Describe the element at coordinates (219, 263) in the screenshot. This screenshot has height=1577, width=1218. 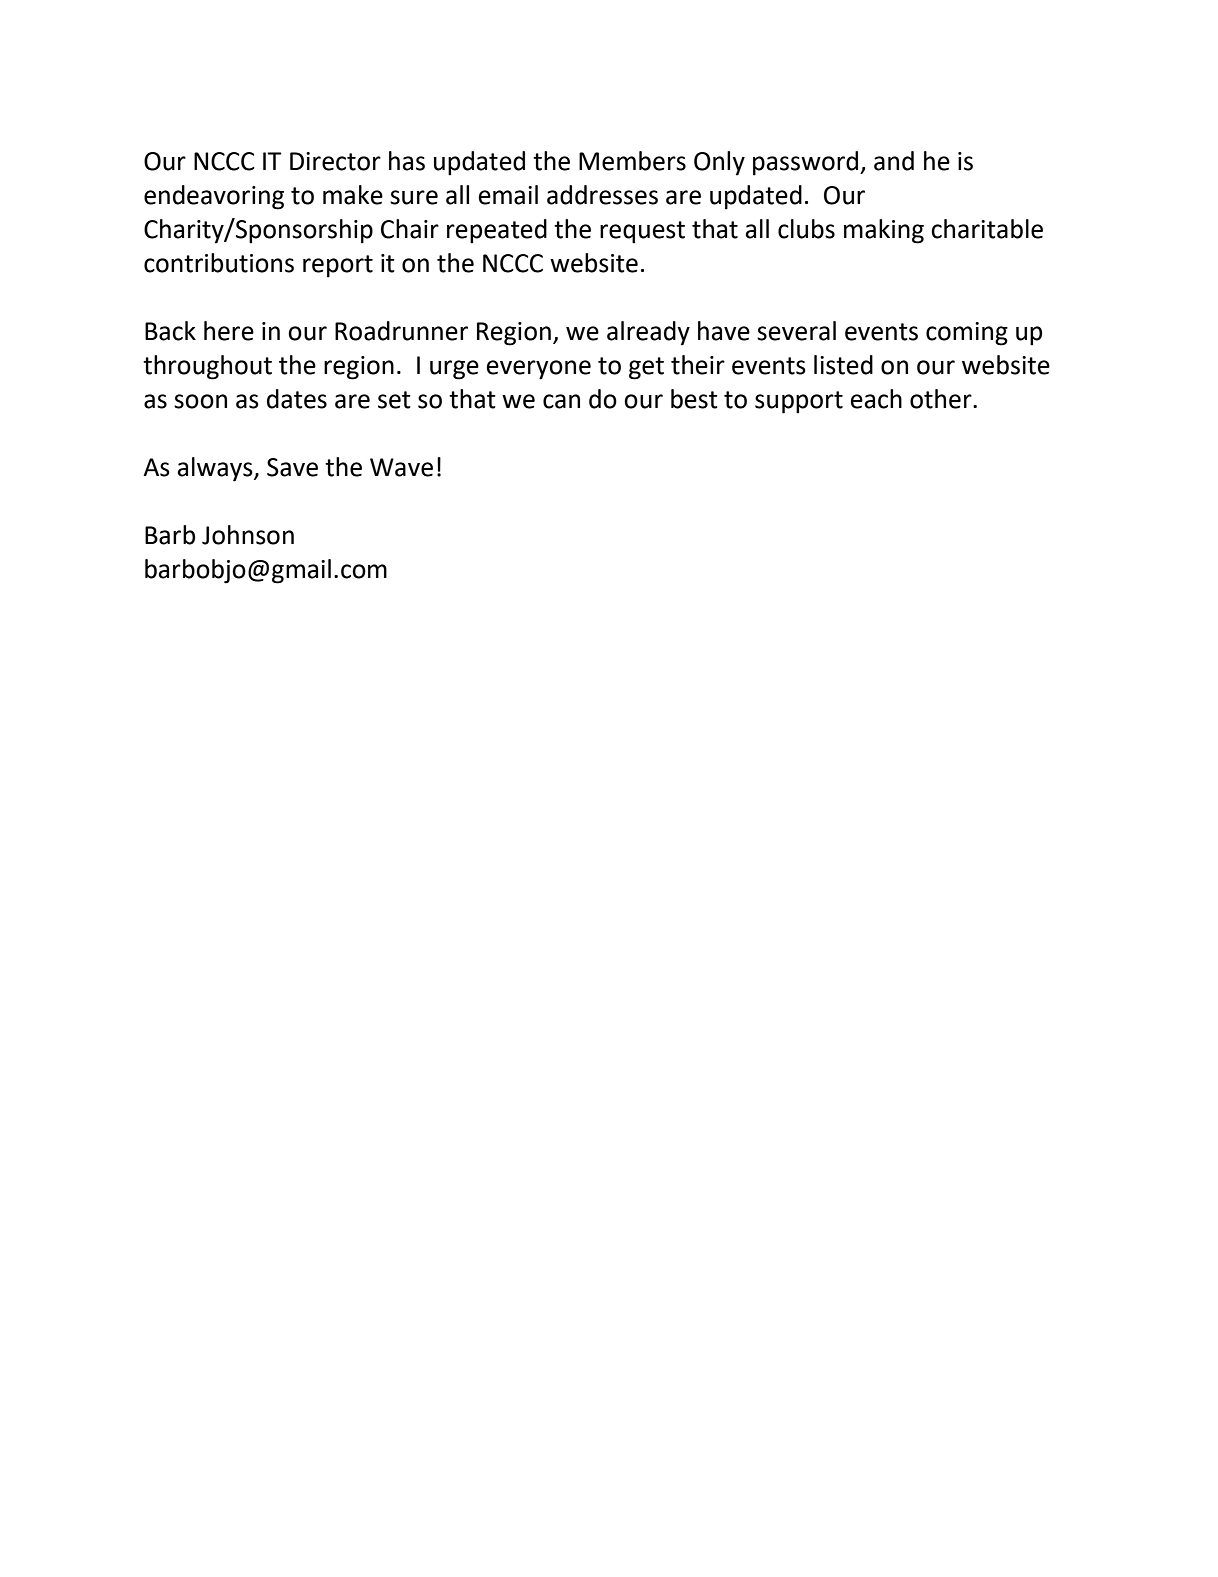
I see `contributions` at that location.
